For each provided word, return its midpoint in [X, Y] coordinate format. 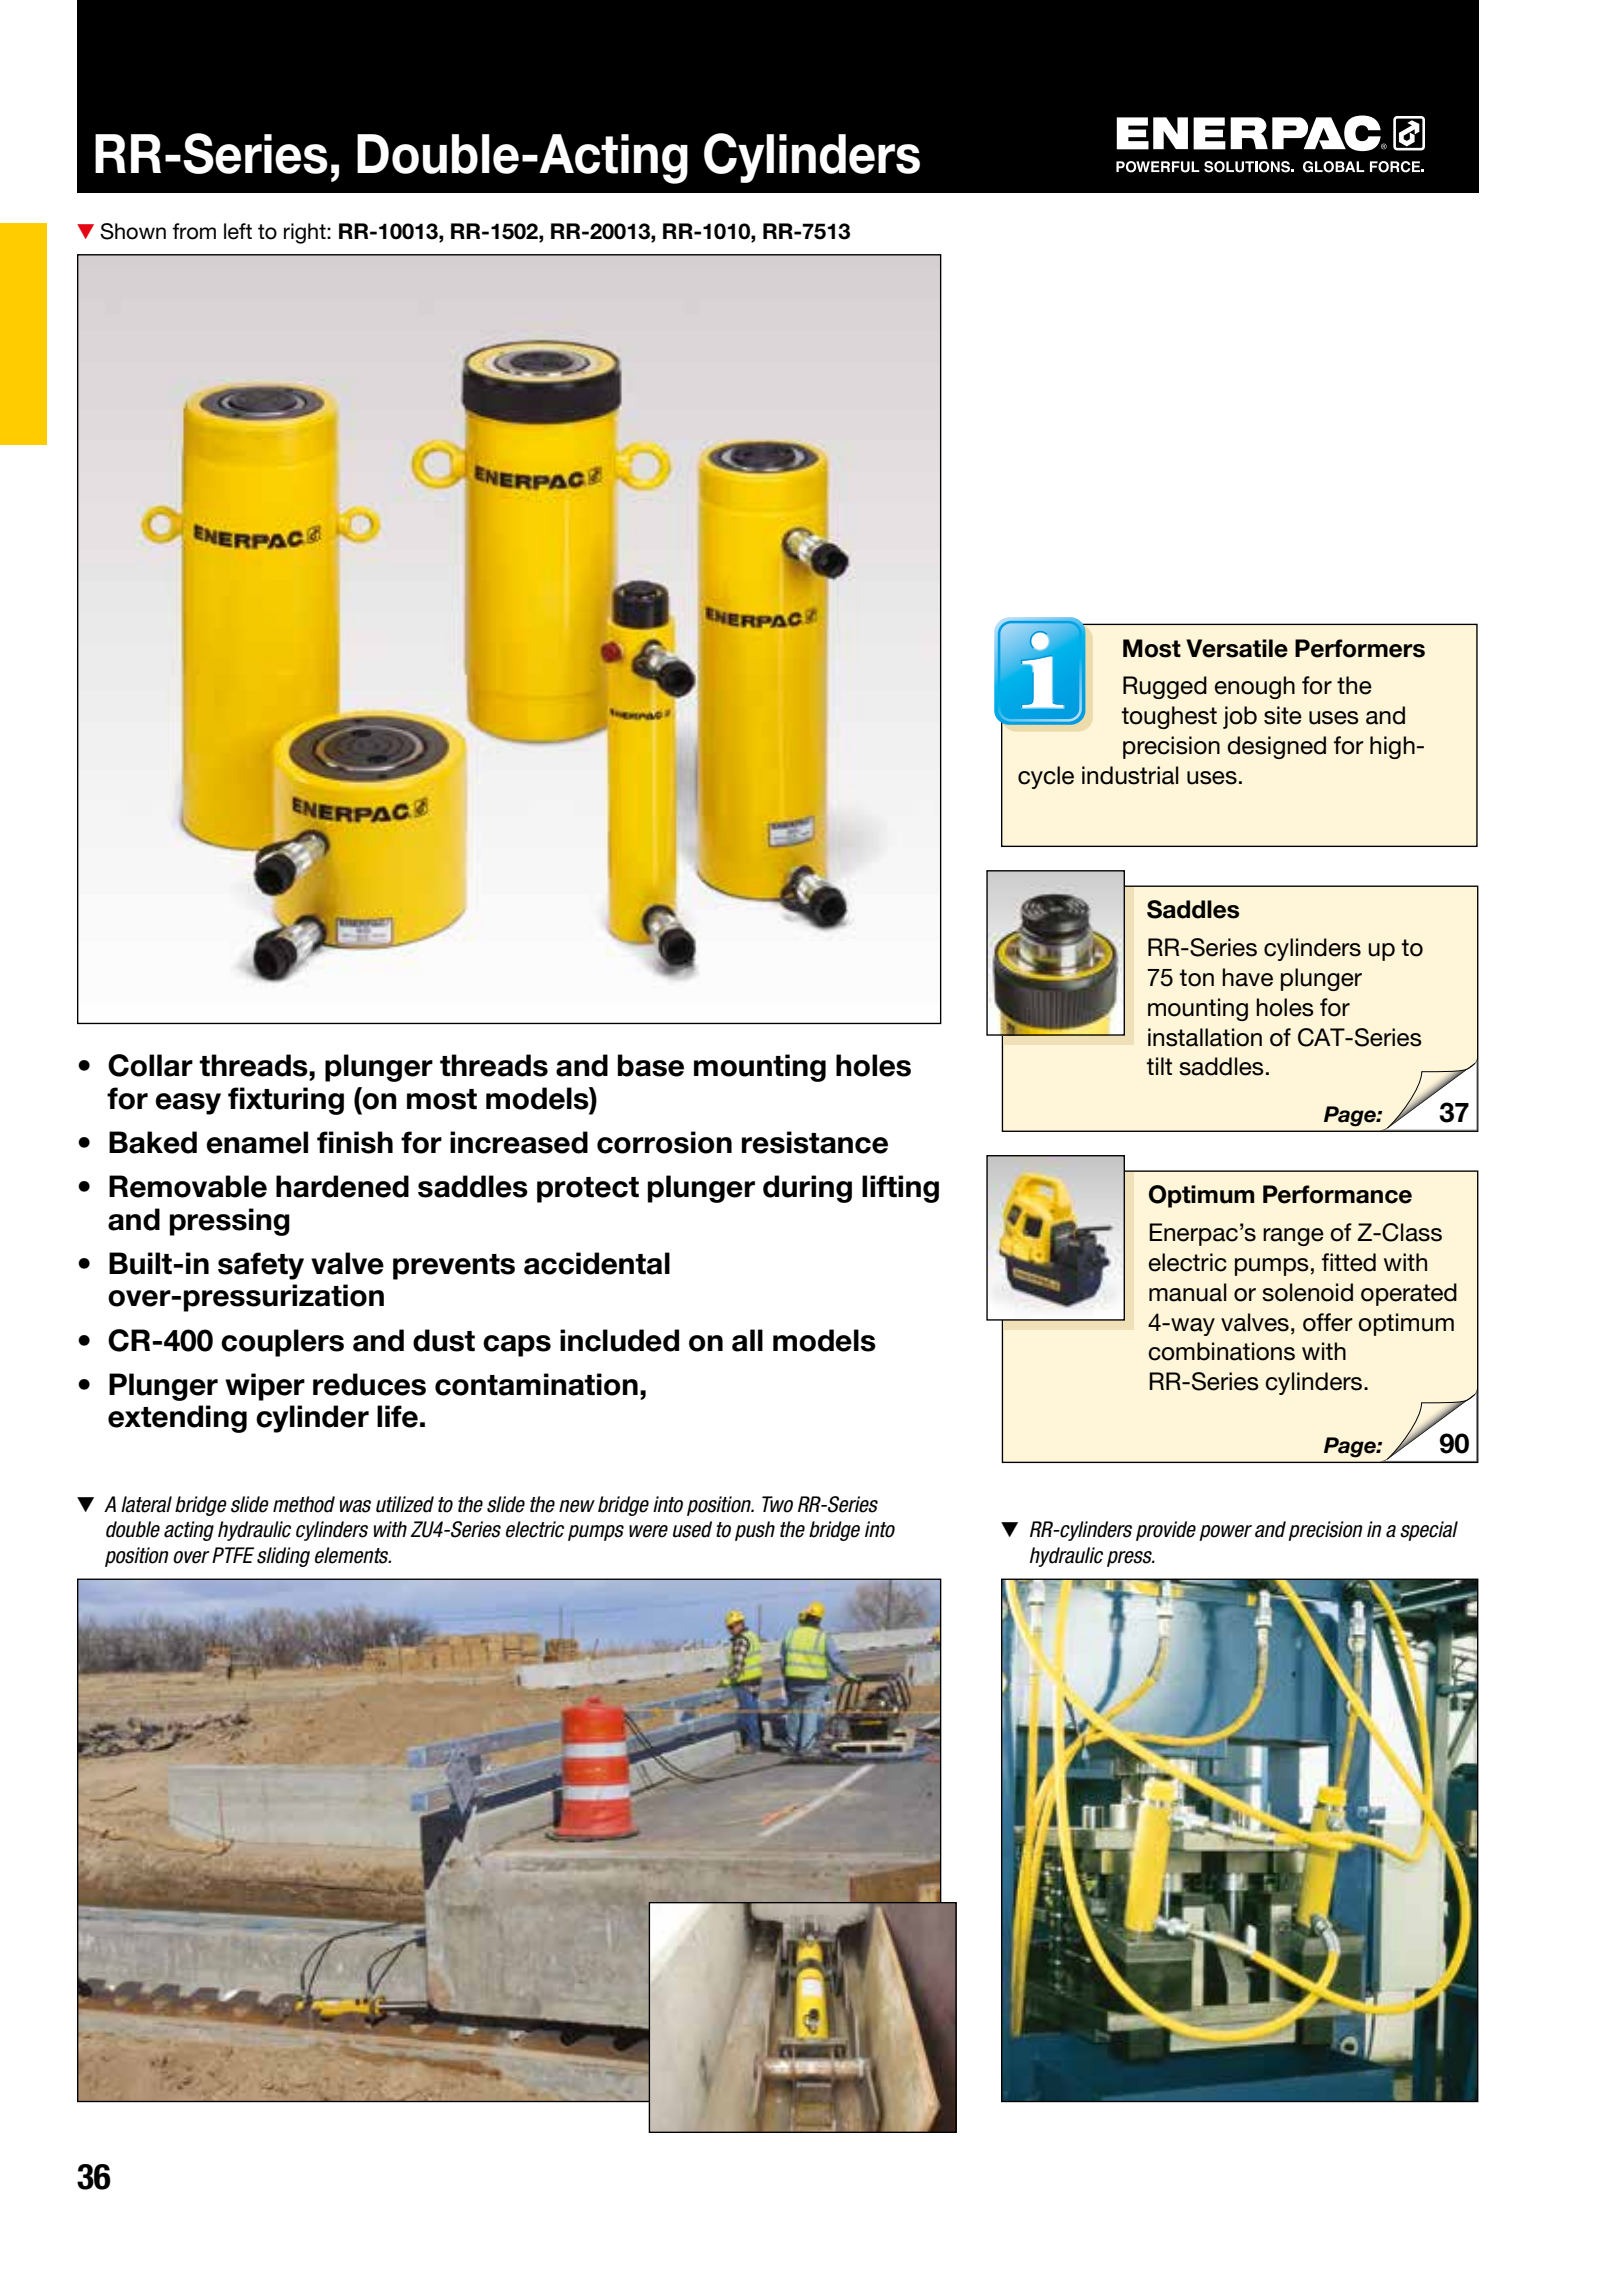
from [194, 231]
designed [1276, 747]
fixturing [286, 1101]
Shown [133, 231]
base [651, 1065]
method [304, 1504]
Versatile [1237, 648]
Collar [150, 1065]
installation [1205, 1037]
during [807, 1189]
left [238, 231]
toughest [1169, 717]
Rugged [1165, 687]
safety [261, 1266]
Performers [1360, 648]
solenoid [1307, 1292]
